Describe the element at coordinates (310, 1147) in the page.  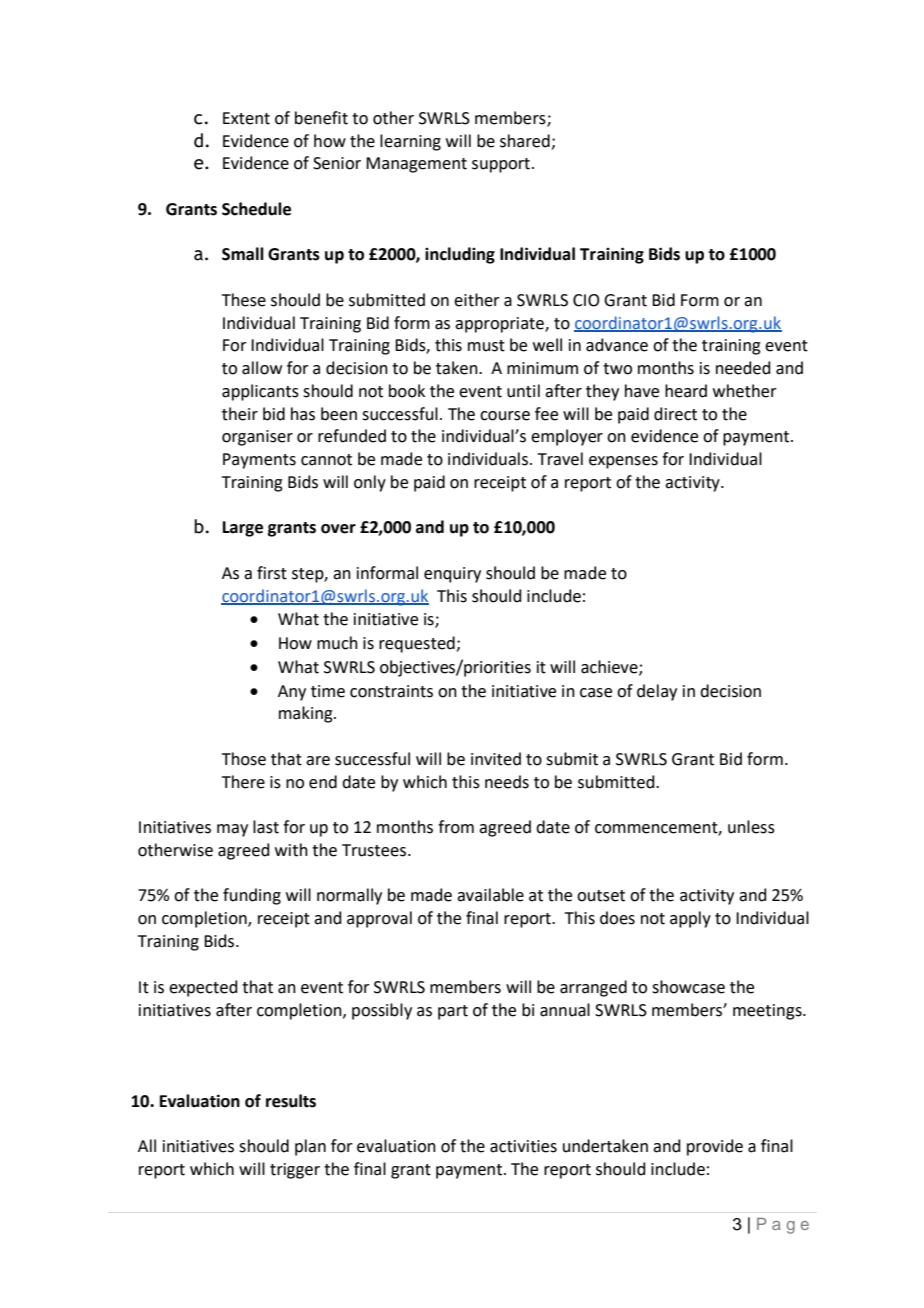
I see `plan` at that location.
